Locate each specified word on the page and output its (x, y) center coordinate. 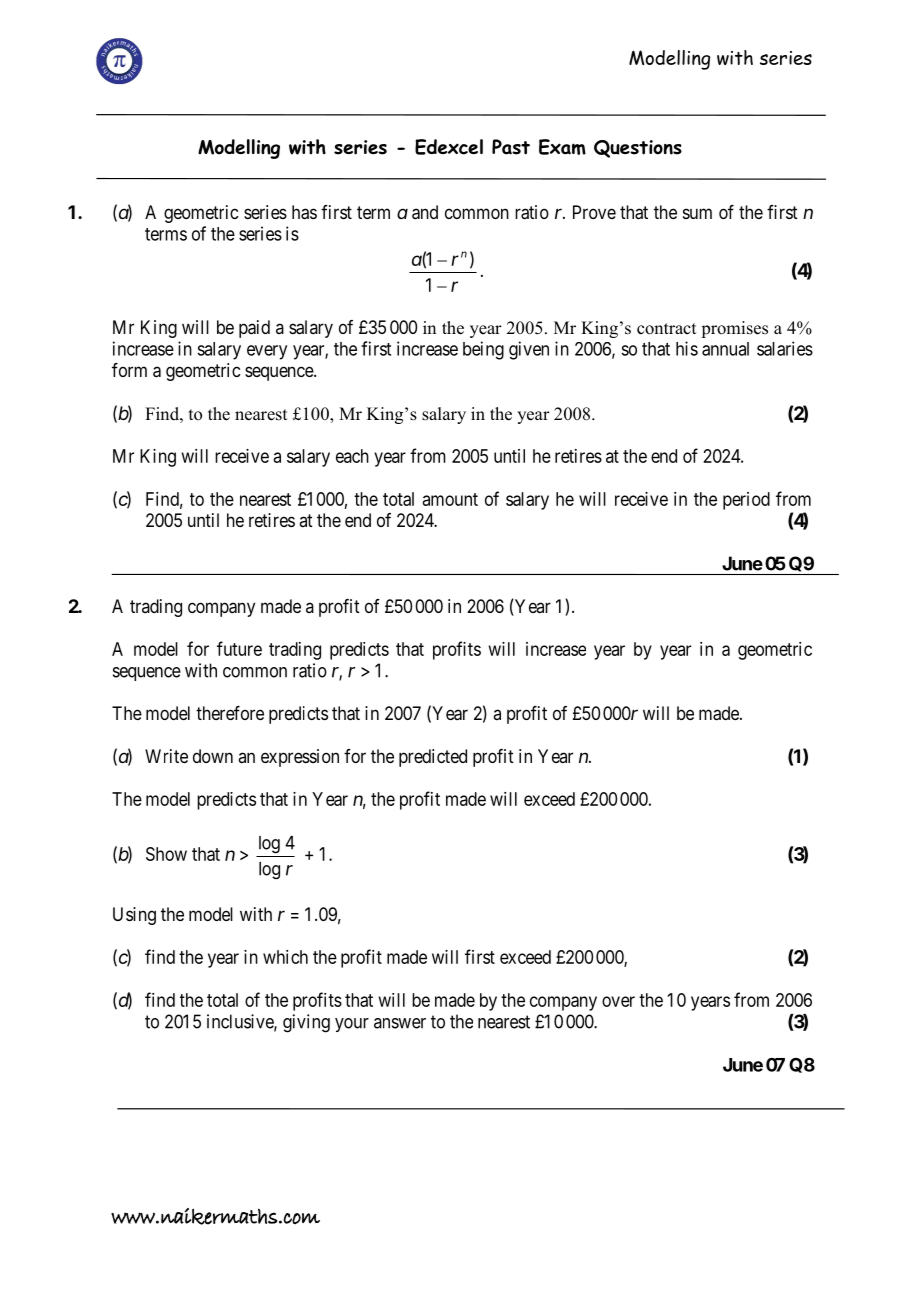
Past (511, 147)
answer (400, 1023)
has (304, 212)
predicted (433, 758)
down (213, 756)
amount (450, 499)
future (239, 648)
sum (697, 213)
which (285, 957)
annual (725, 349)
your (352, 1025)
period (746, 501)
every (267, 352)
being (483, 350)
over (618, 1001)
